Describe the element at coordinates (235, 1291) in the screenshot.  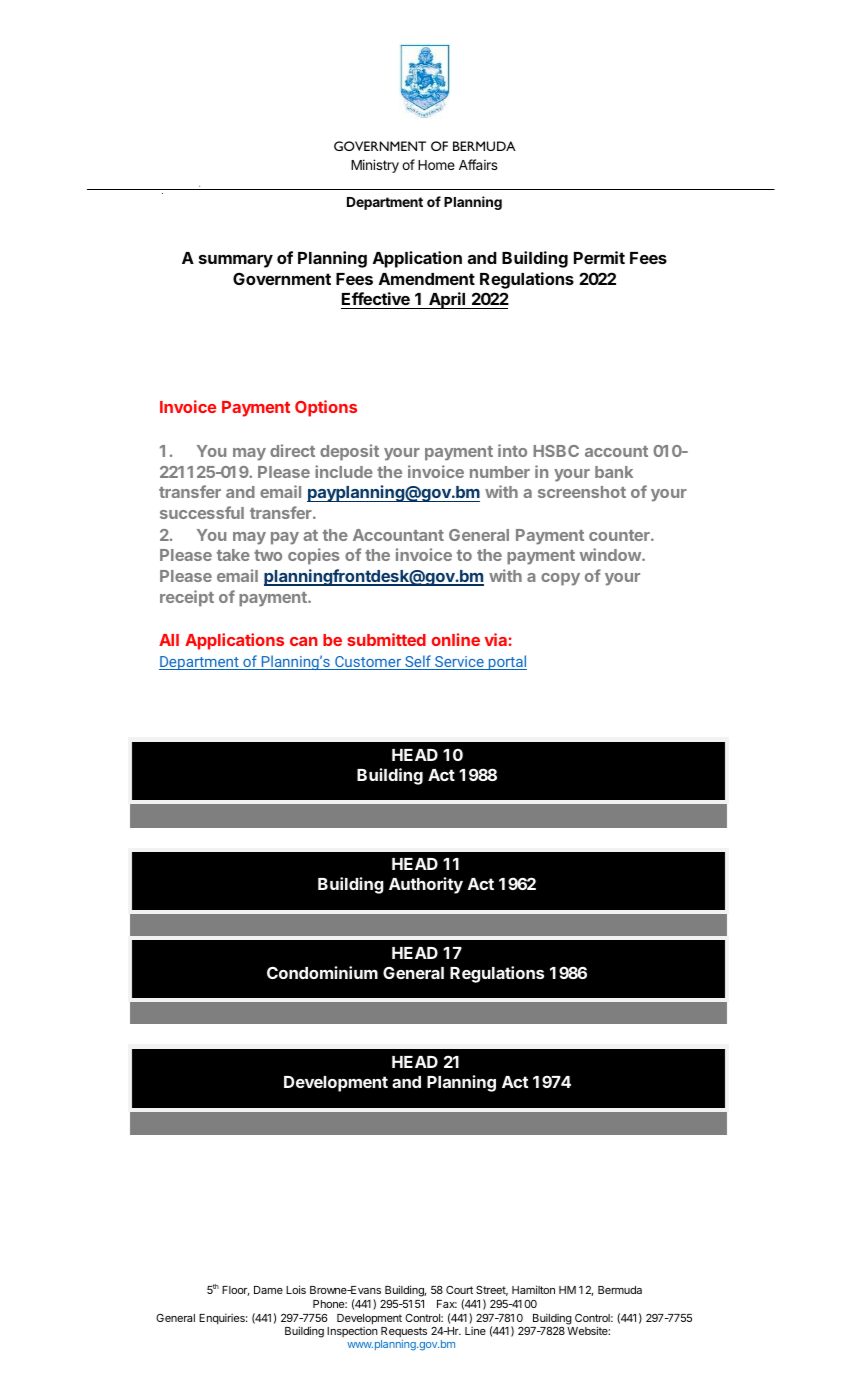
I see `Floor` at that location.
